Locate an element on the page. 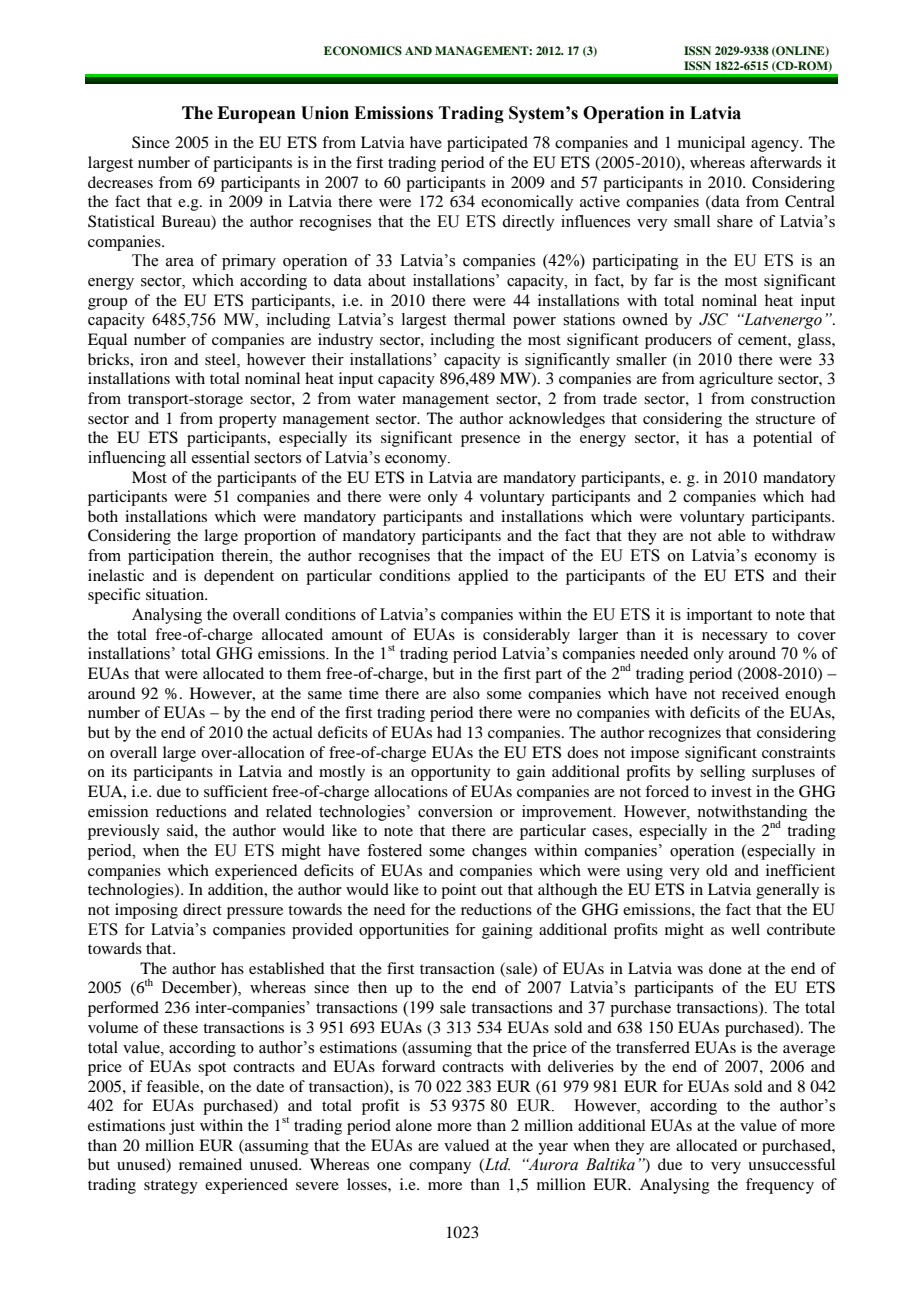  municipal is located at coordinates (711, 144).
